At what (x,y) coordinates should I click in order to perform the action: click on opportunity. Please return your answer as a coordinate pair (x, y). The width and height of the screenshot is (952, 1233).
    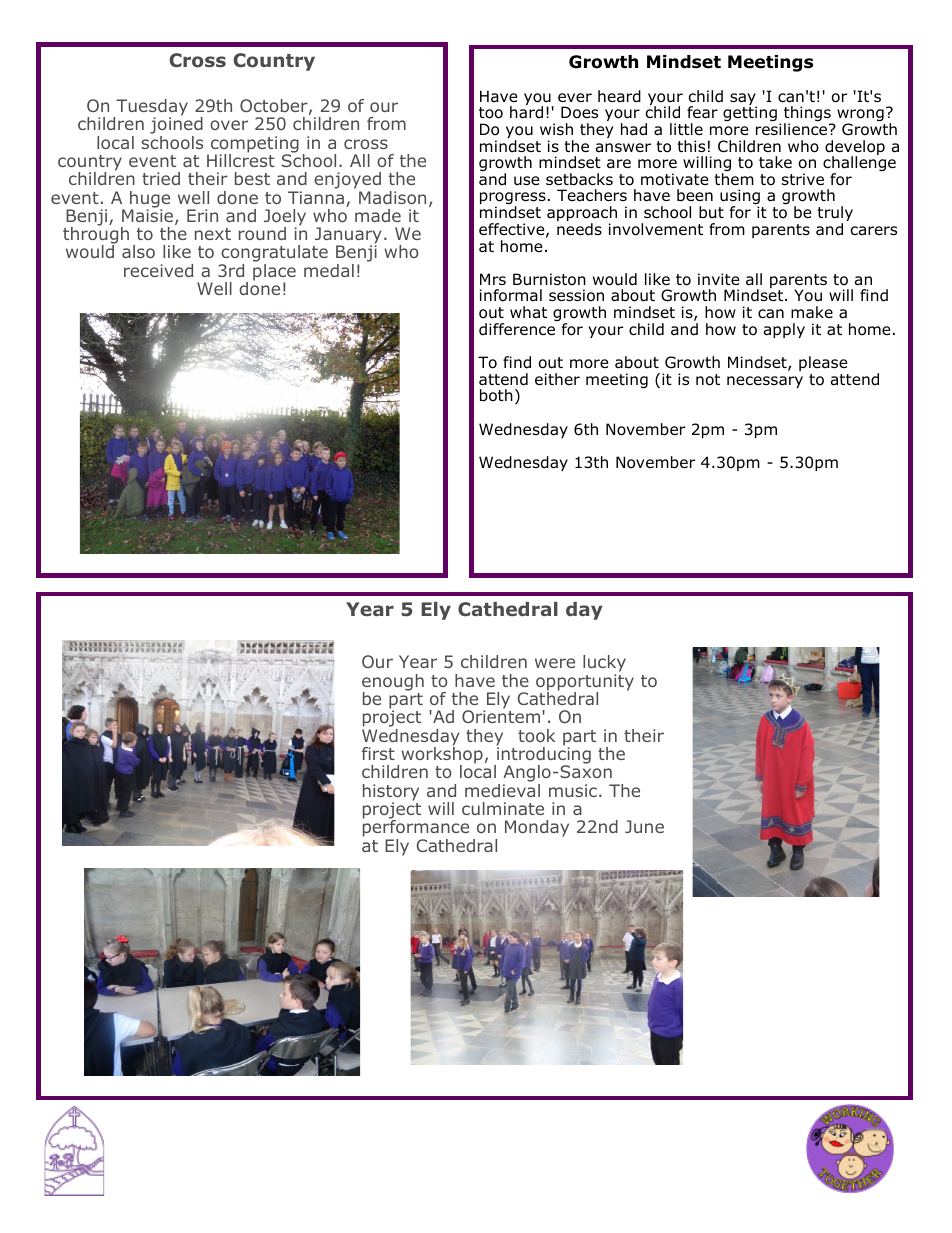
    Looking at the image, I should click on (585, 683).
